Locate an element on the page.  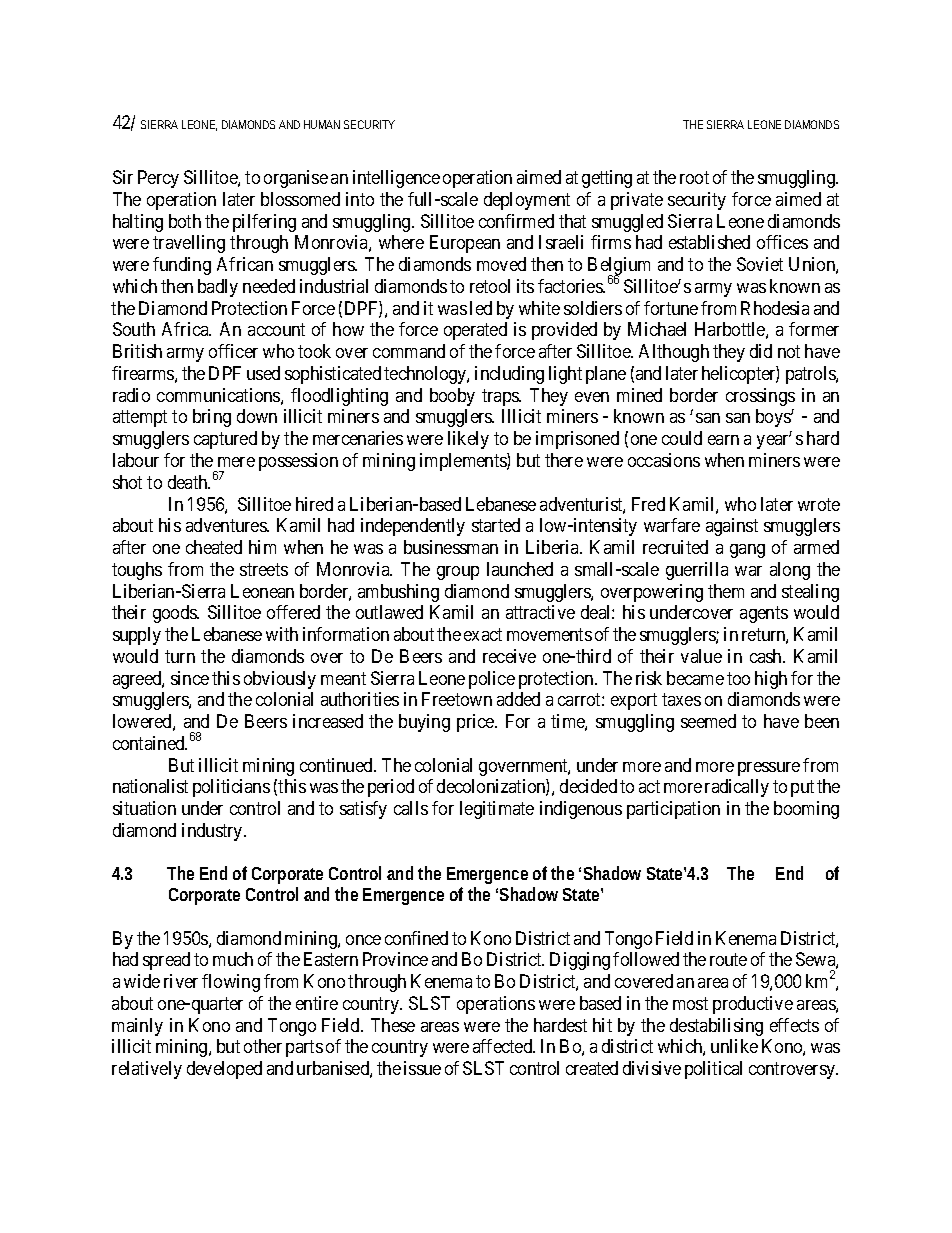
since is located at coordinates (190, 678).
